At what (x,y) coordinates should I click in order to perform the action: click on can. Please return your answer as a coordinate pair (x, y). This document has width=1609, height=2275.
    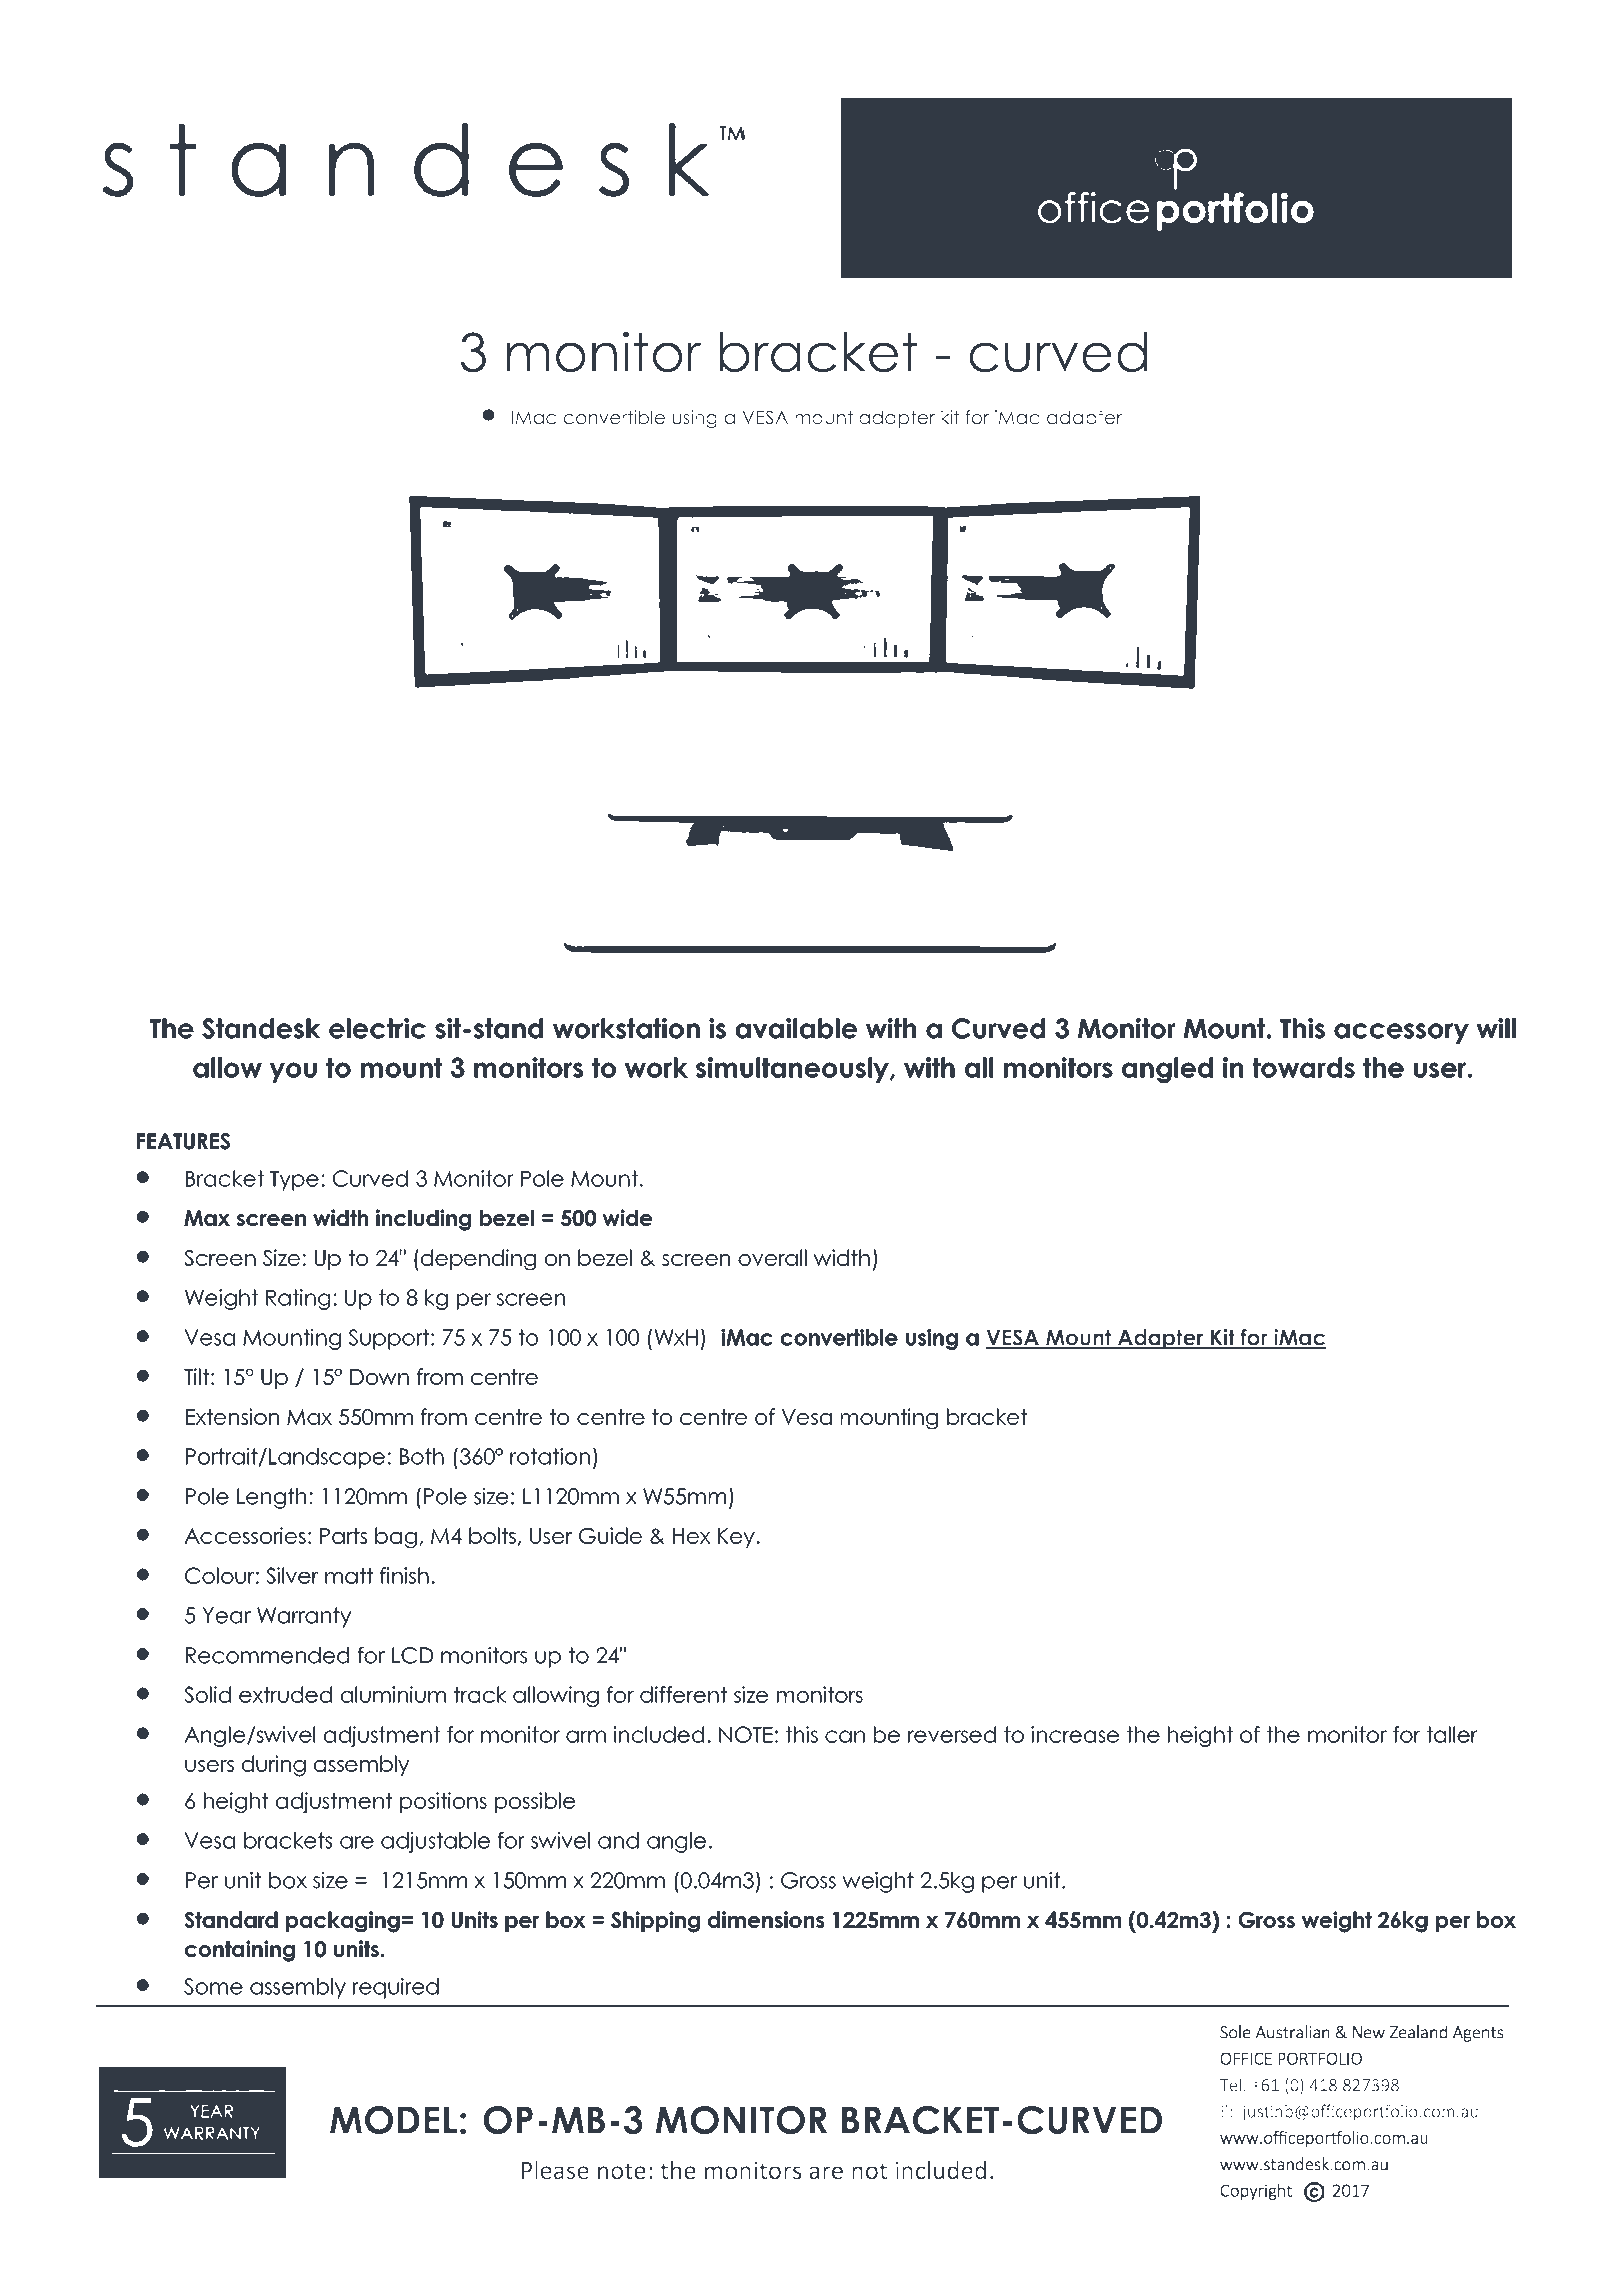
    Looking at the image, I should click on (845, 1736).
